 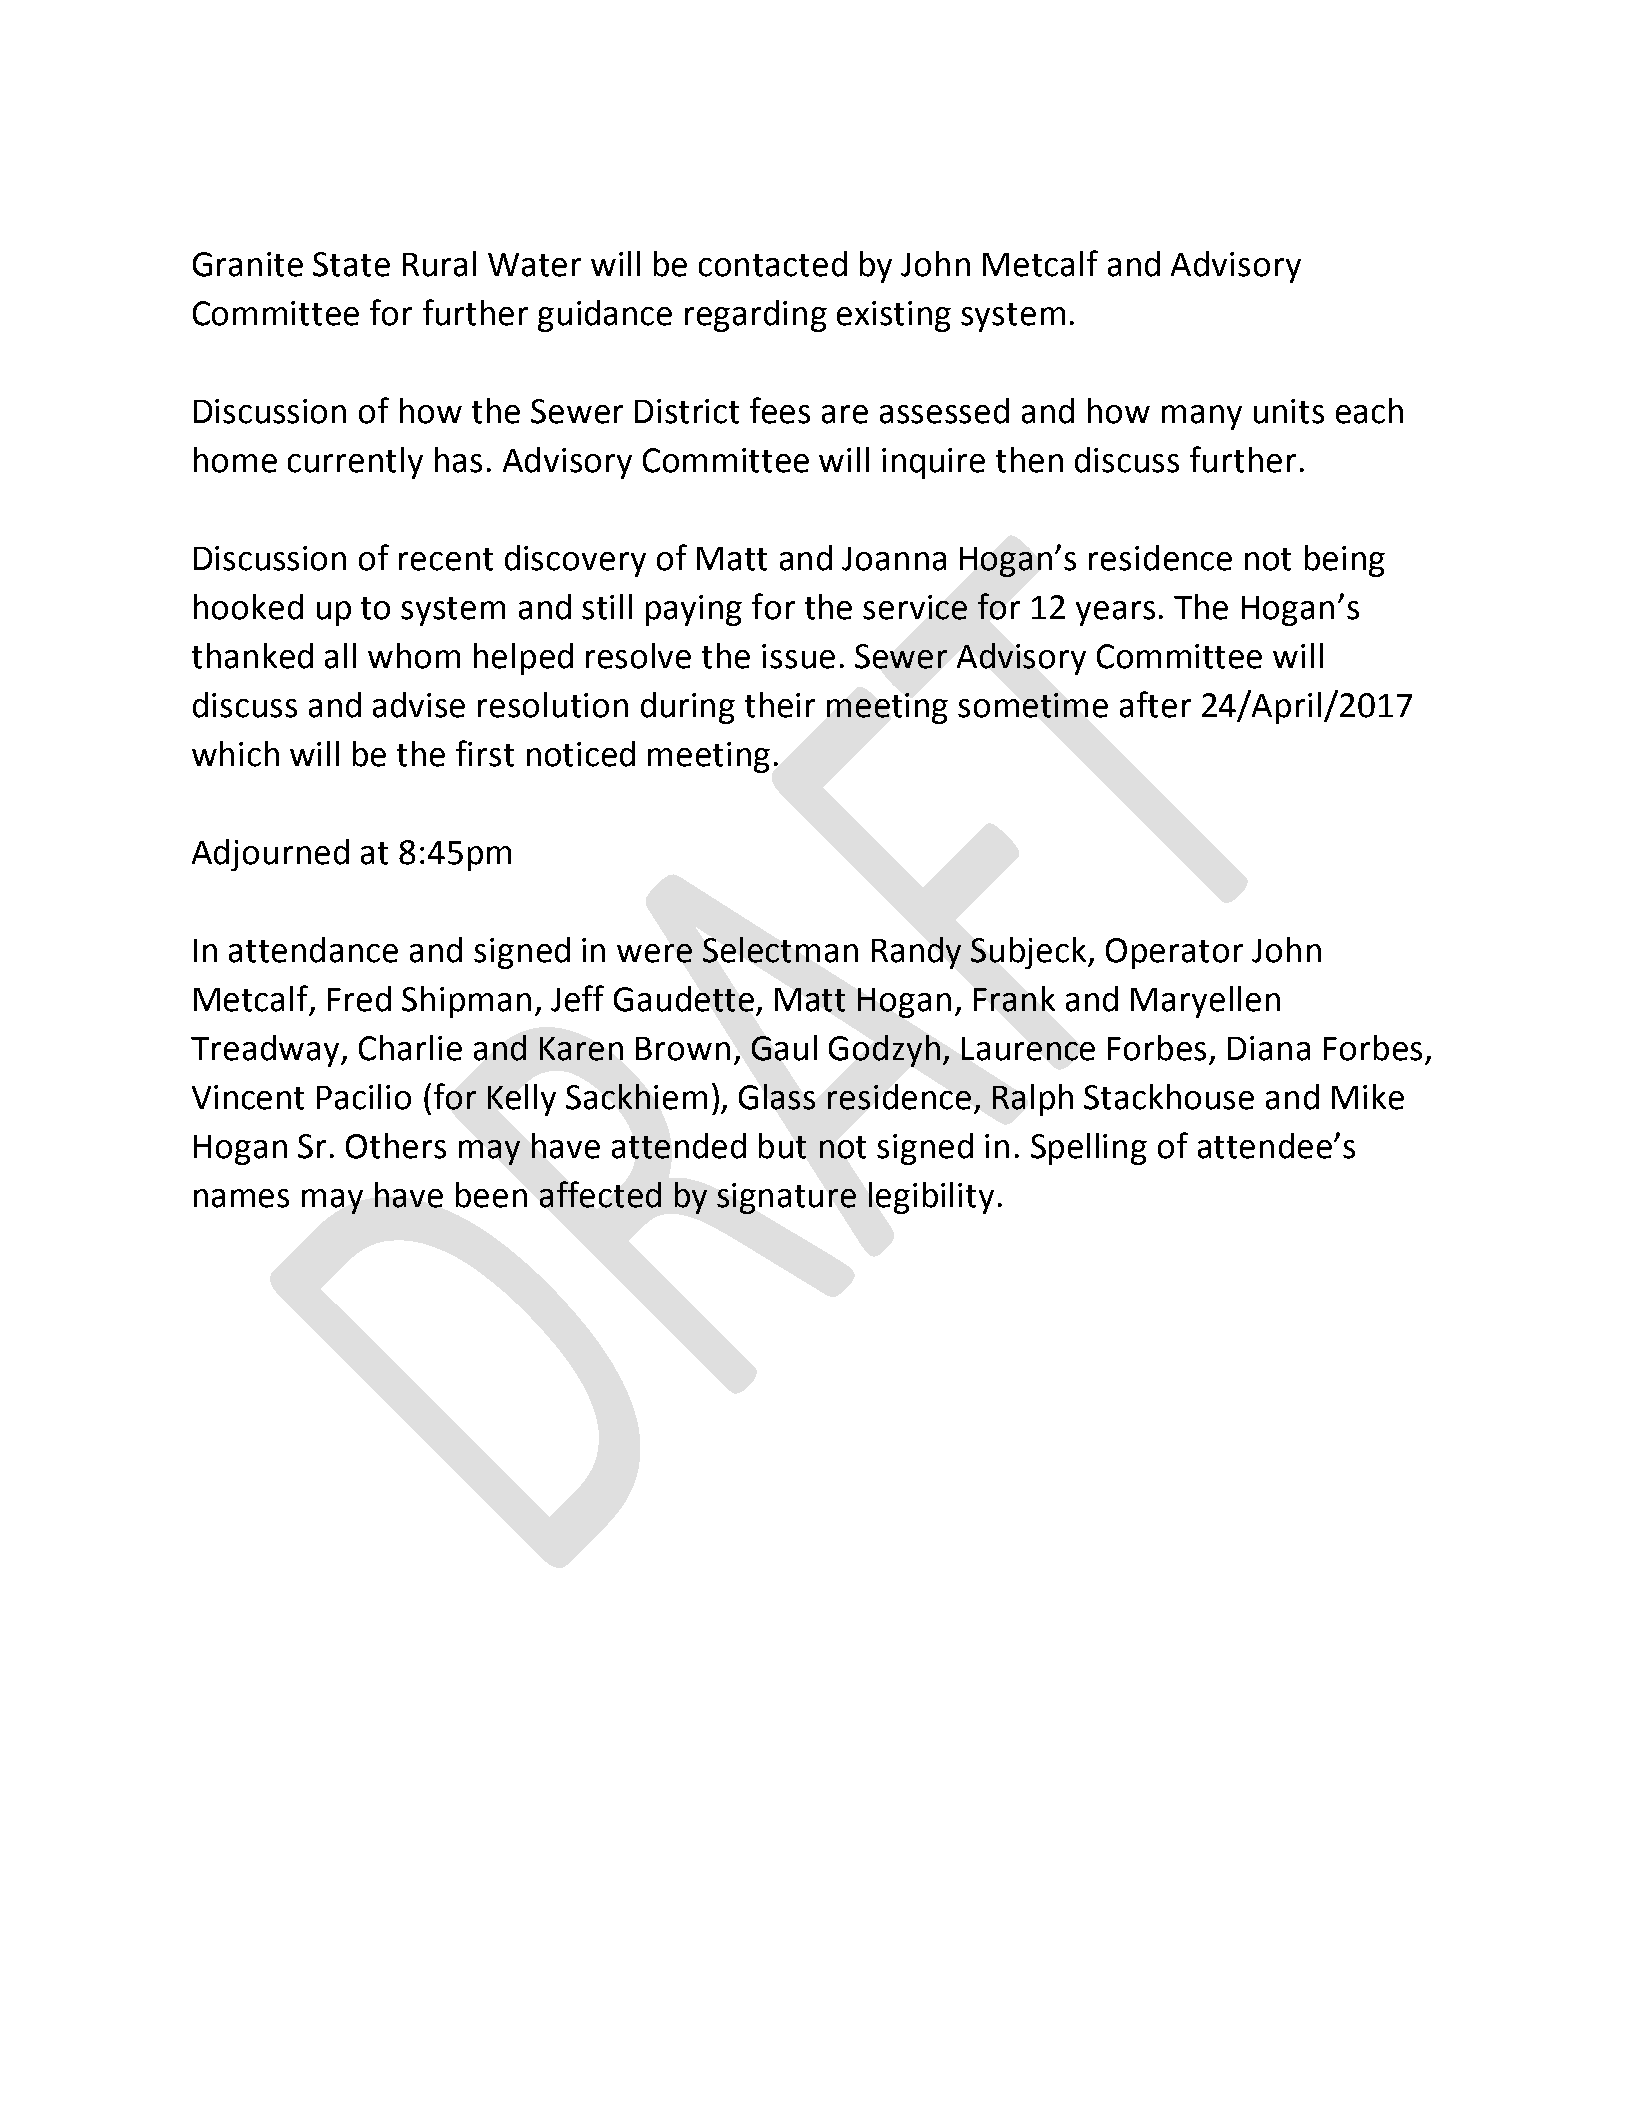 I want to click on advise, so click(x=419, y=705).
